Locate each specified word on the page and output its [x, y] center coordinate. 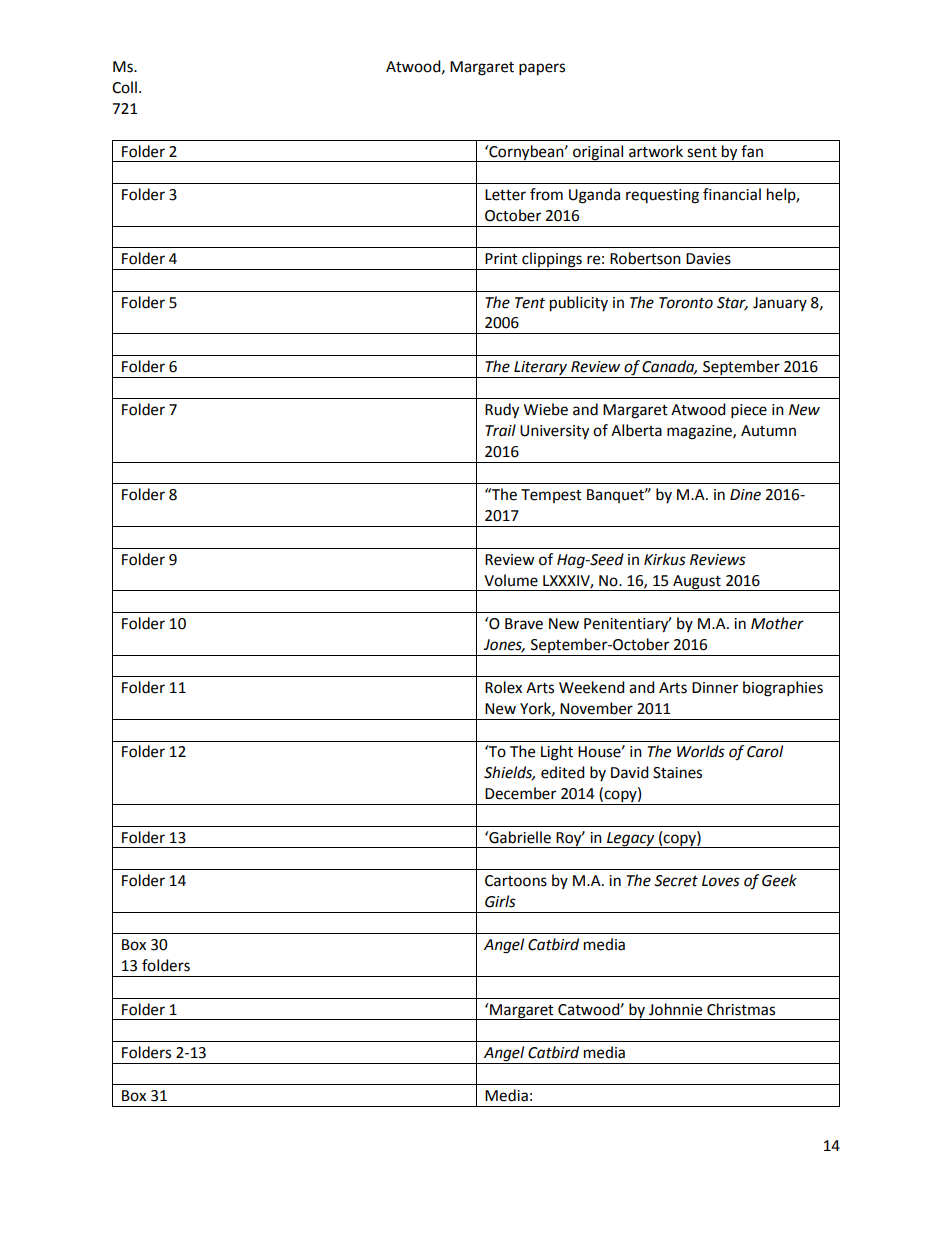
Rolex [503, 687]
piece [749, 411]
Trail [500, 430]
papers [542, 69]
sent [702, 152]
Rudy [502, 411]
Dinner [715, 688]
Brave [524, 624]
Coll [124, 87]
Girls [500, 901]
